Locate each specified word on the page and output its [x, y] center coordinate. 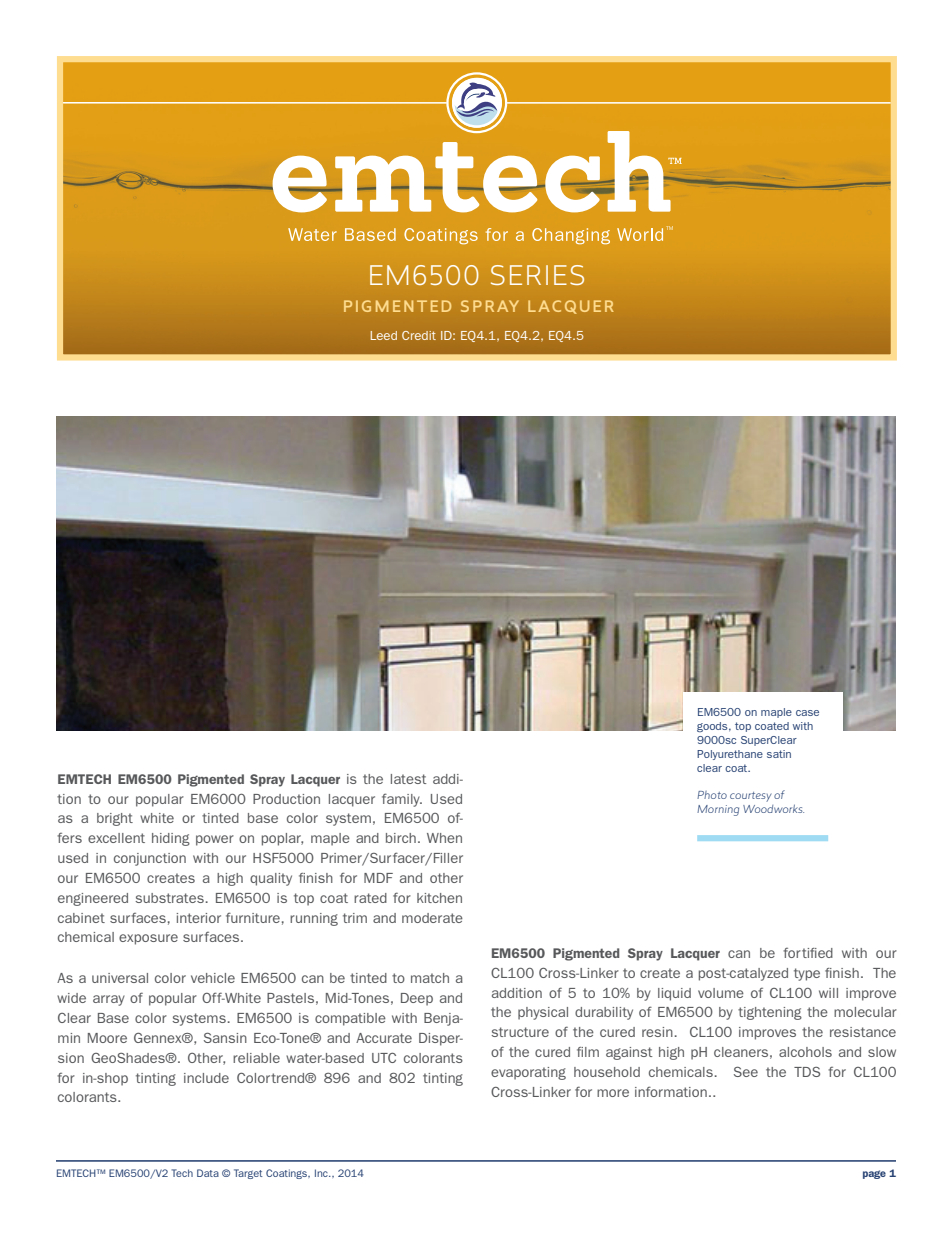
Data [208, 1173]
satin [779, 754]
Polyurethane [730, 755]
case [807, 713]
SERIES [537, 275]
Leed [384, 335]
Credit [419, 335]
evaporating [528, 1073]
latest [409, 779]
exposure [148, 939]
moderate [432, 918]
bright [115, 819]
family [402, 800]
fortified [808, 953]
